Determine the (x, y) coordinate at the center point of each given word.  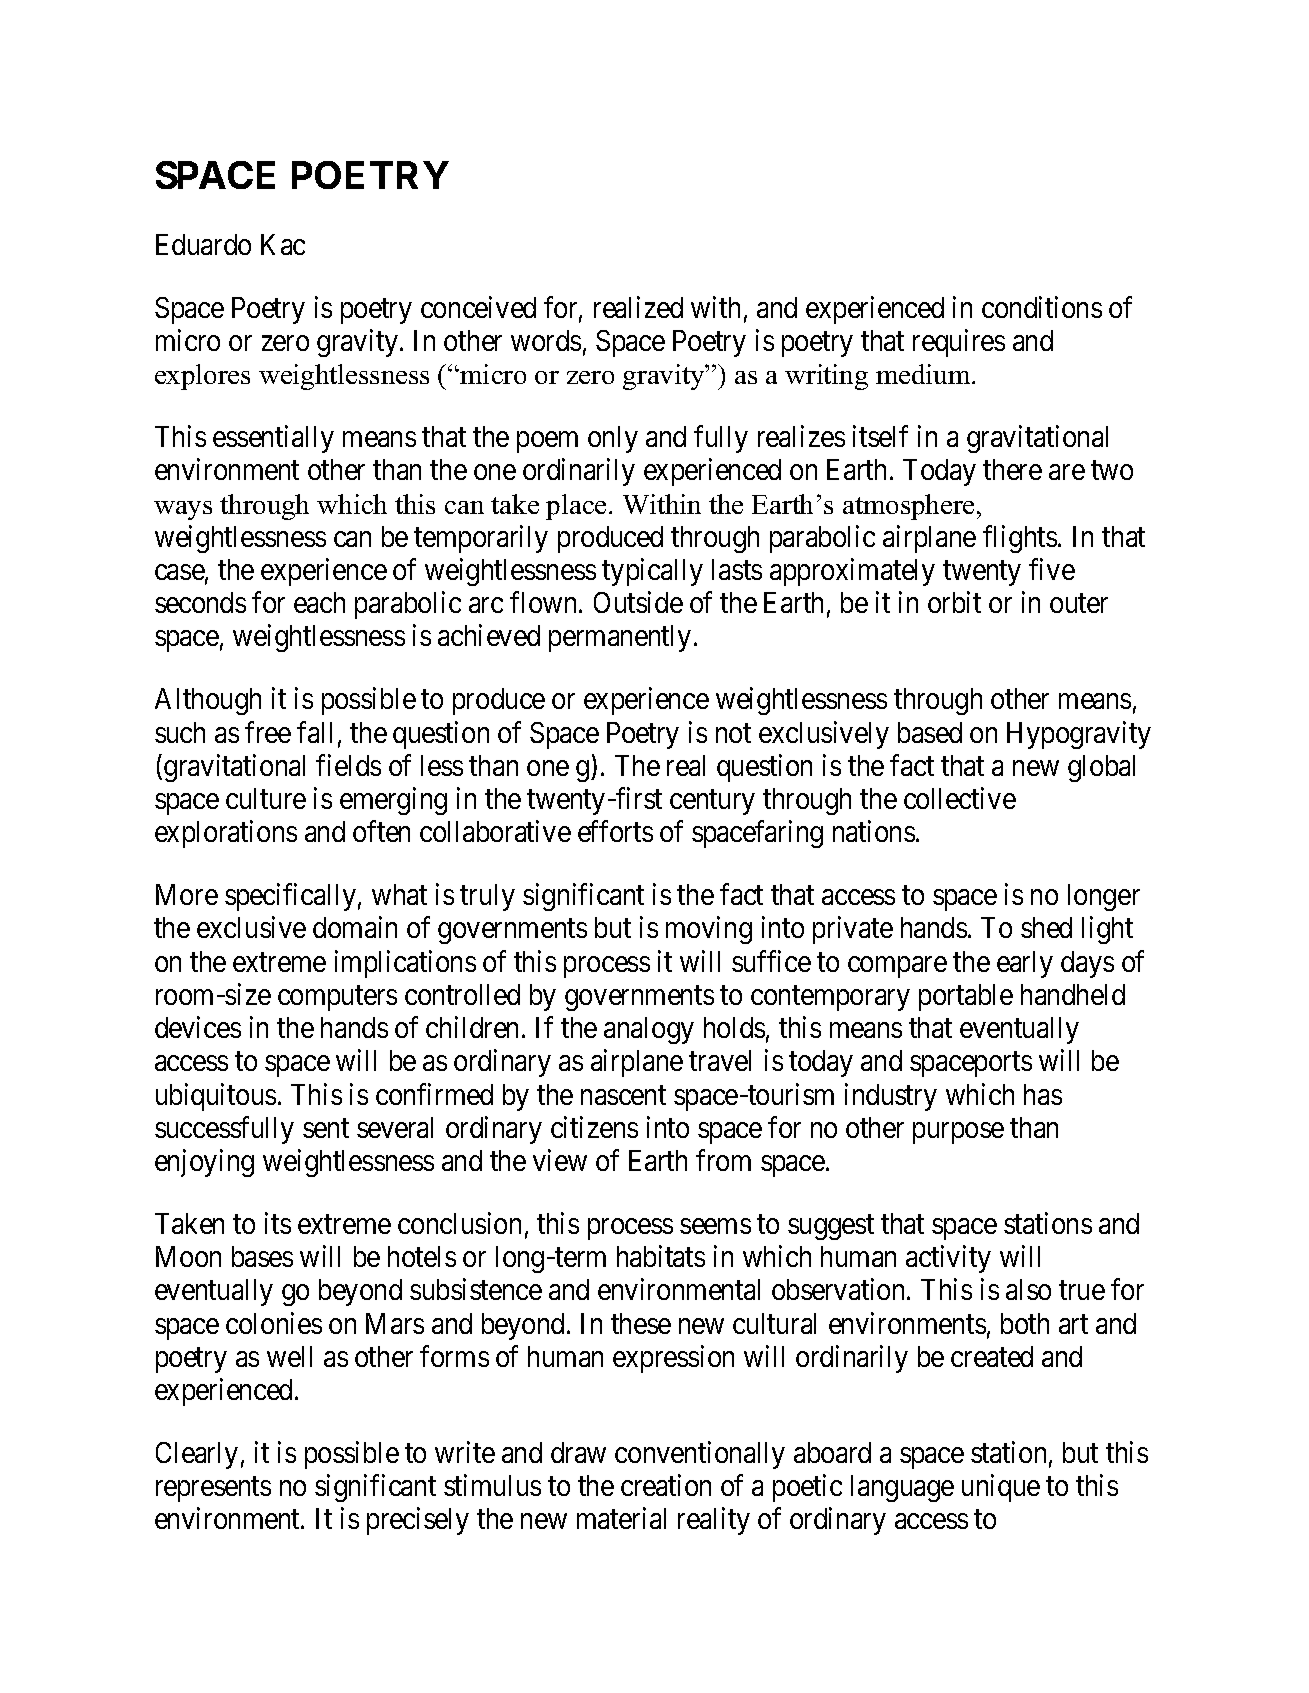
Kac (283, 244)
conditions (1042, 307)
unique (1001, 1488)
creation (666, 1485)
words (546, 340)
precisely (418, 1521)
